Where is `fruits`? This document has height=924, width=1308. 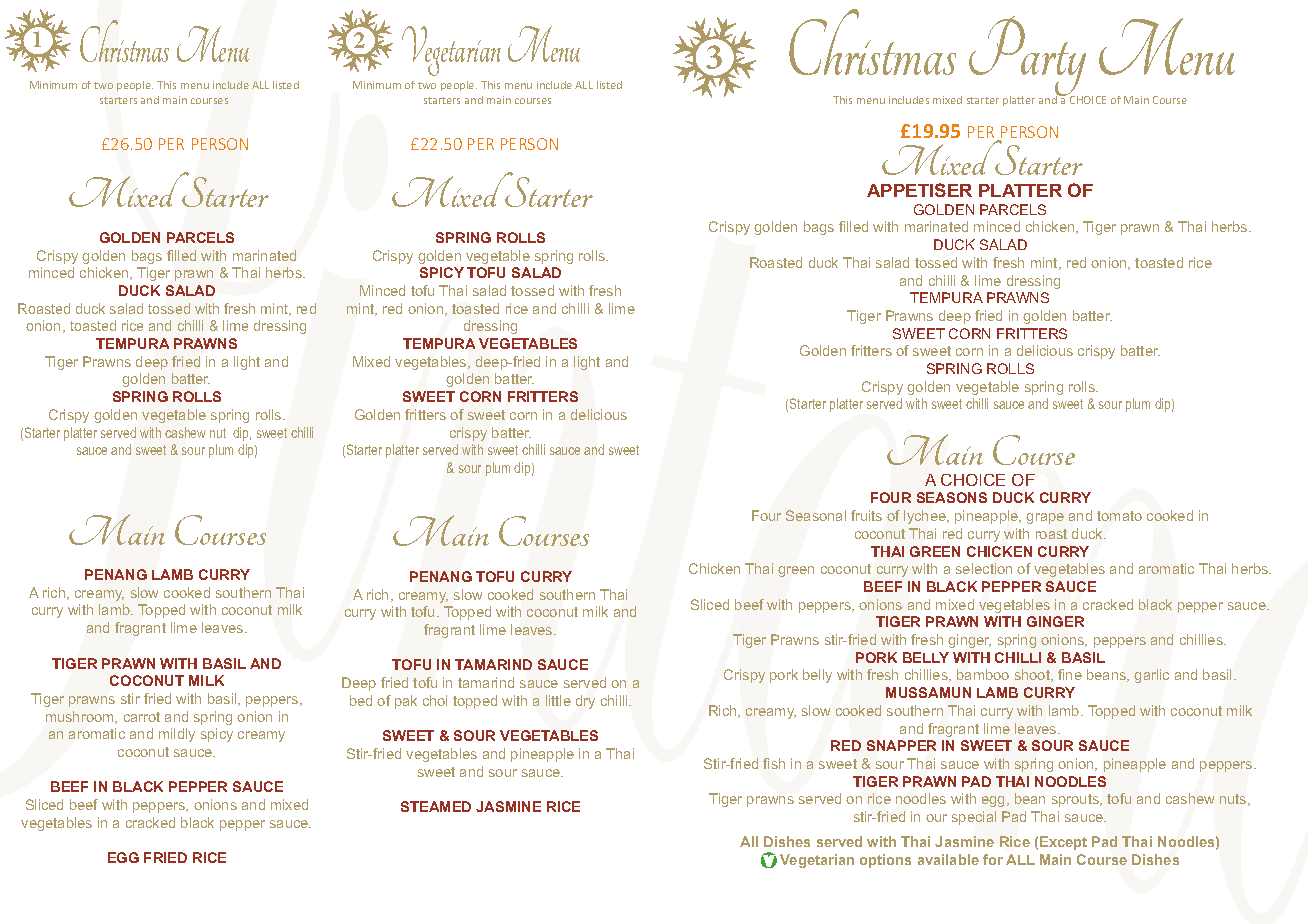 fruits is located at coordinates (866, 515).
